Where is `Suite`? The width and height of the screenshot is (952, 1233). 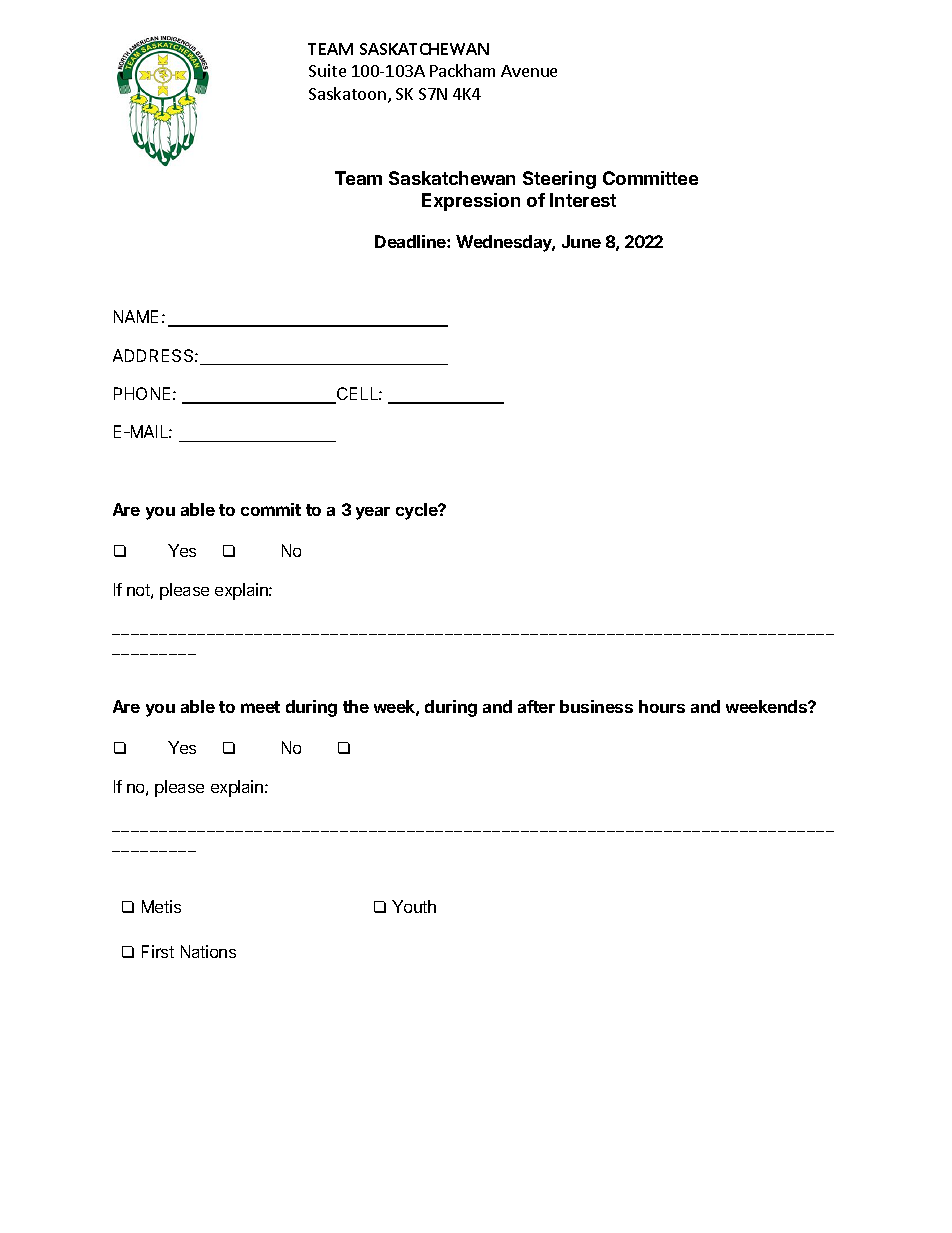
Suite is located at coordinates (327, 70).
